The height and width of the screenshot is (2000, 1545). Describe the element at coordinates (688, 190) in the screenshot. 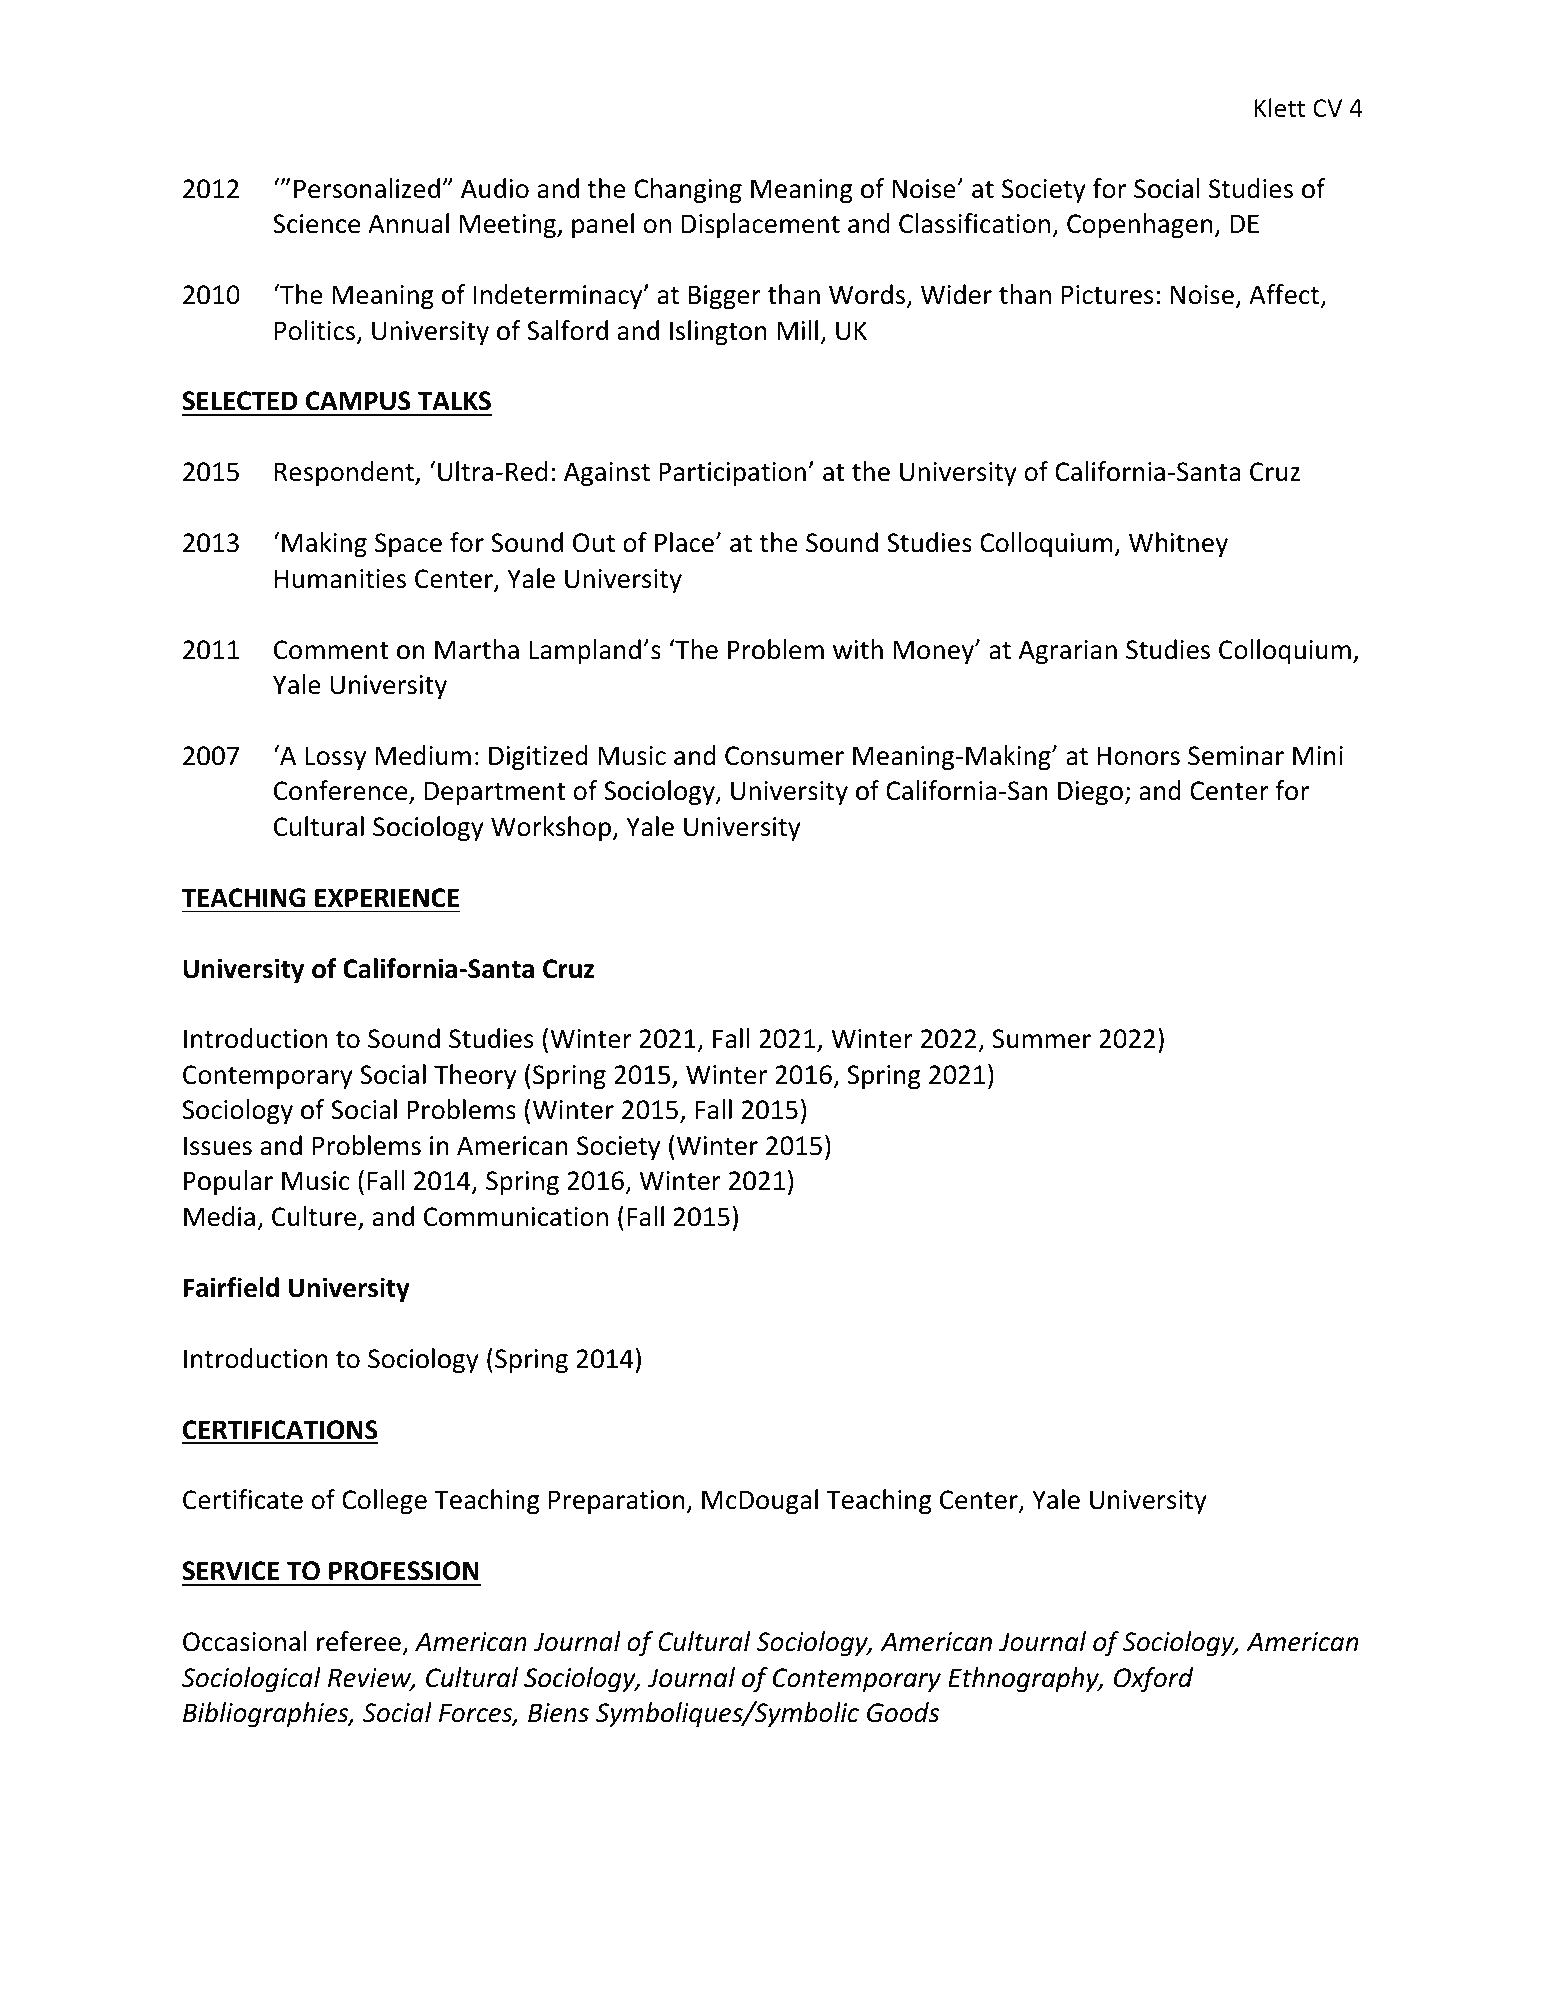

I see `Changing` at that location.
